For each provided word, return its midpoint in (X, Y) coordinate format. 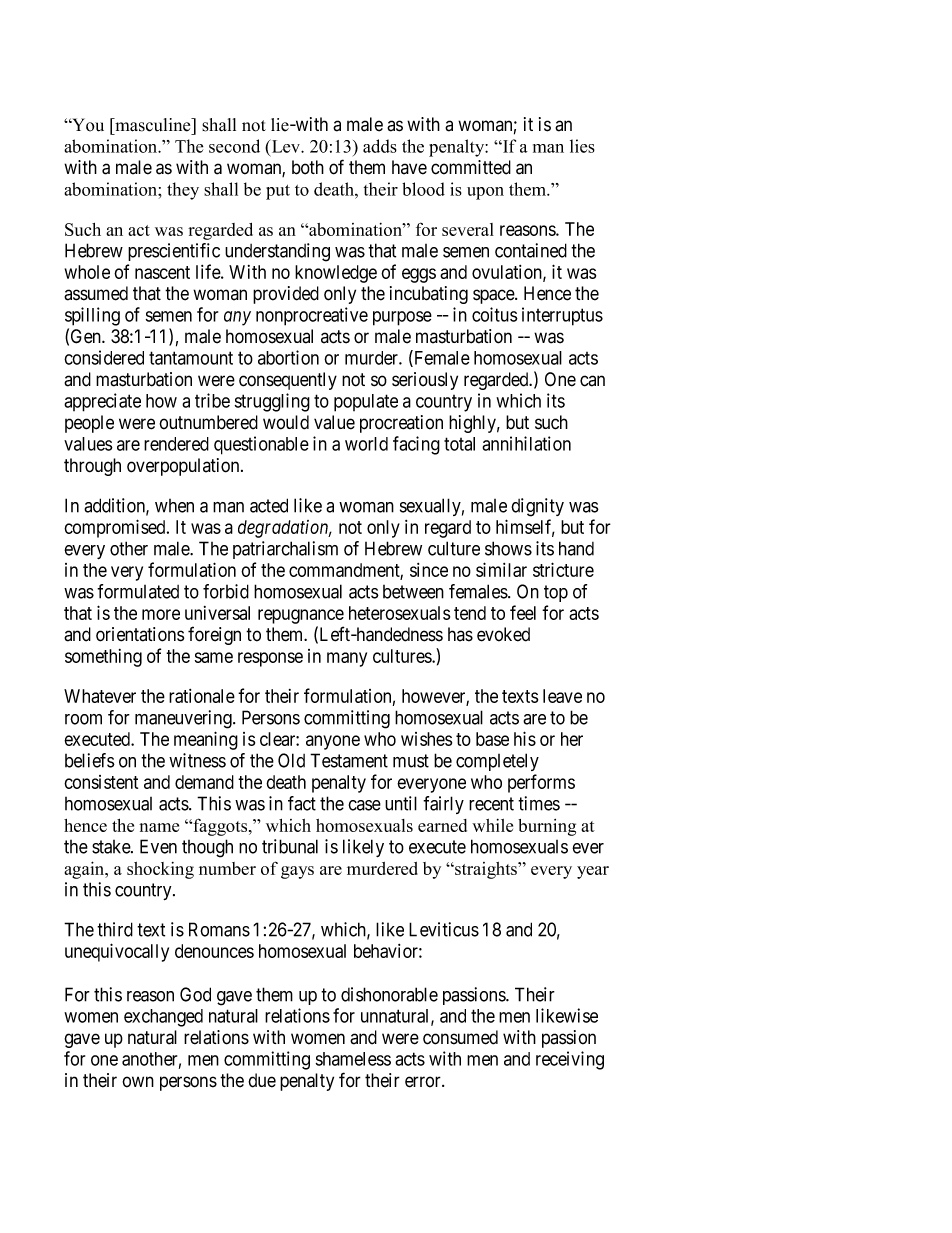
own (138, 1082)
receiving (570, 1060)
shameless (353, 1059)
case (364, 805)
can (592, 381)
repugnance (301, 616)
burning (547, 827)
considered (104, 357)
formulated (138, 591)
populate (366, 403)
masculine (153, 125)
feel (523, 612)
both (308, 167)
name (159, 827)
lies (582, 146)
